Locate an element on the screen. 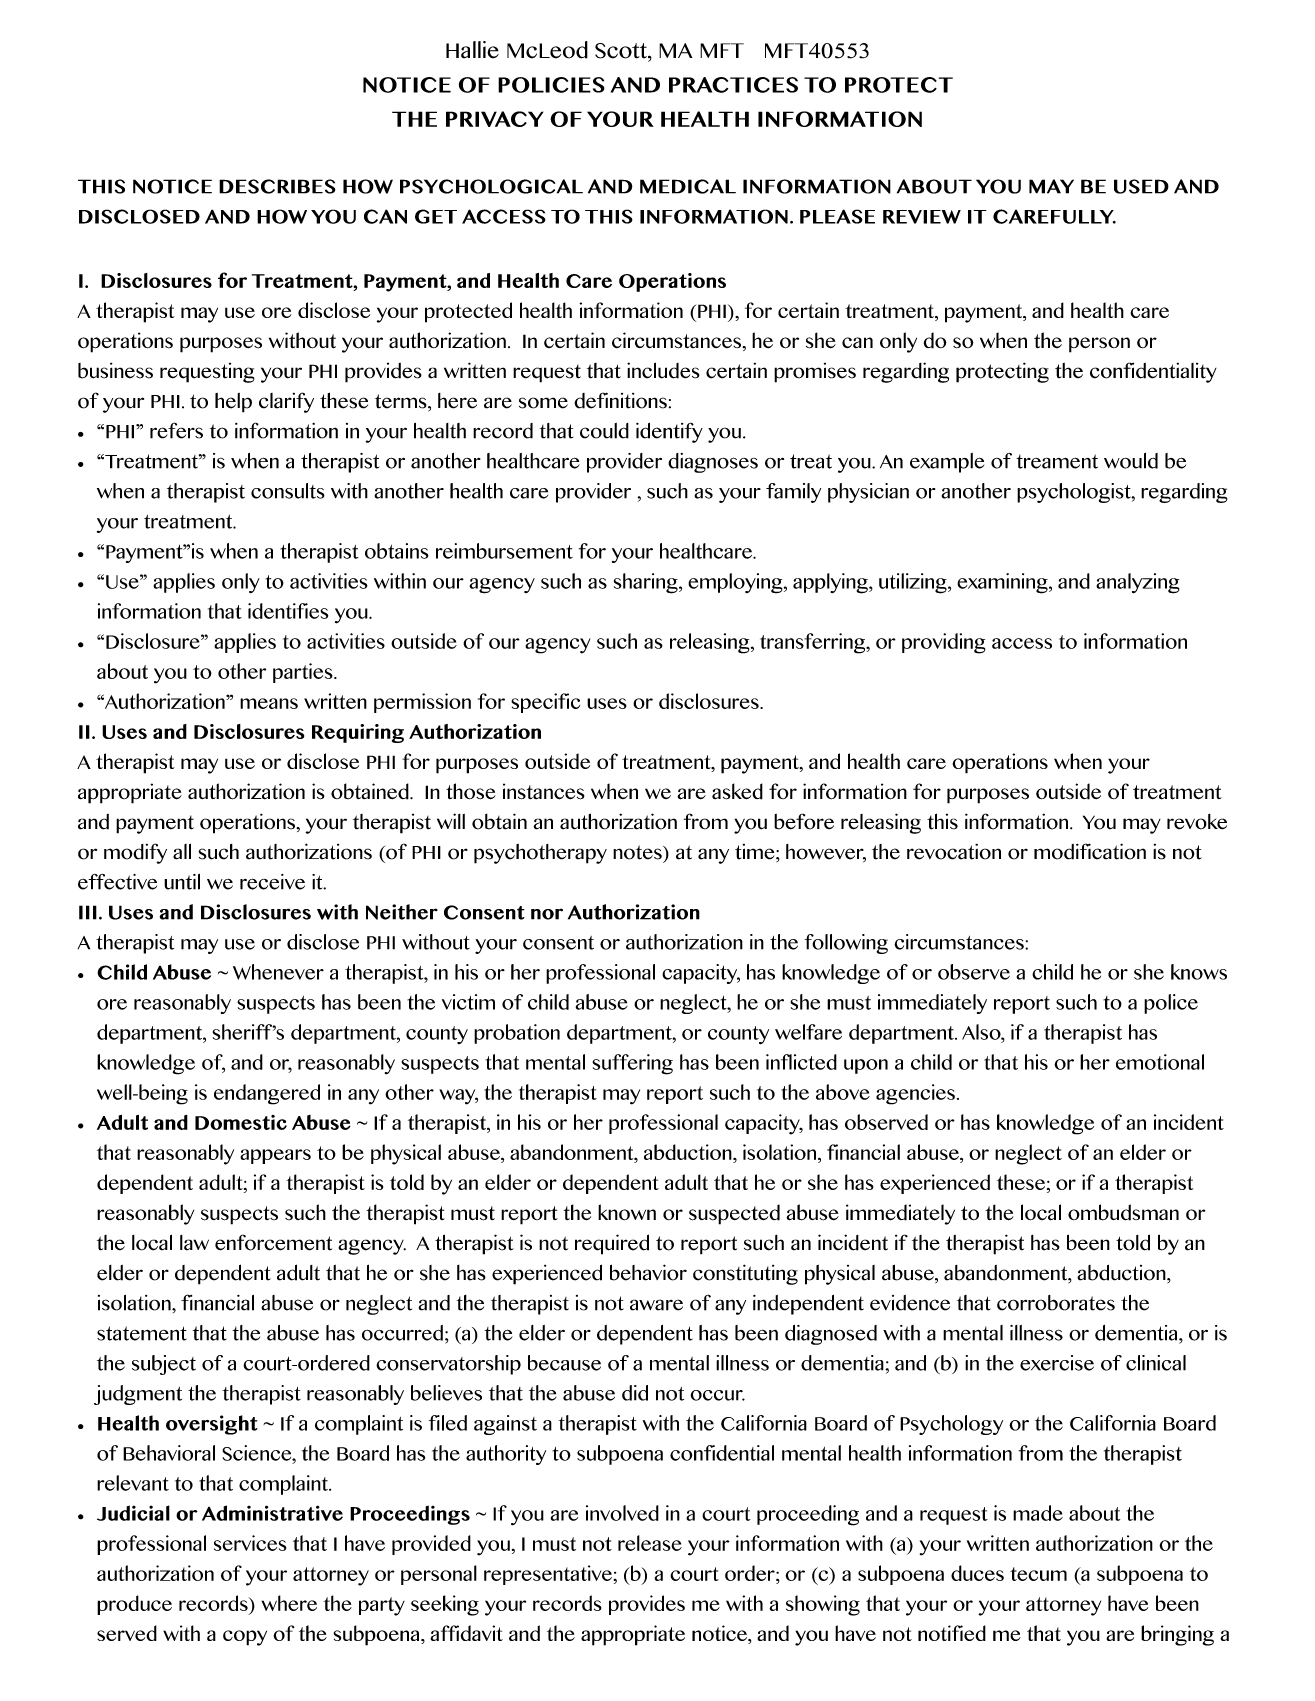 The image size is (1315, 1701). means is located at coordinates (269, 703).
